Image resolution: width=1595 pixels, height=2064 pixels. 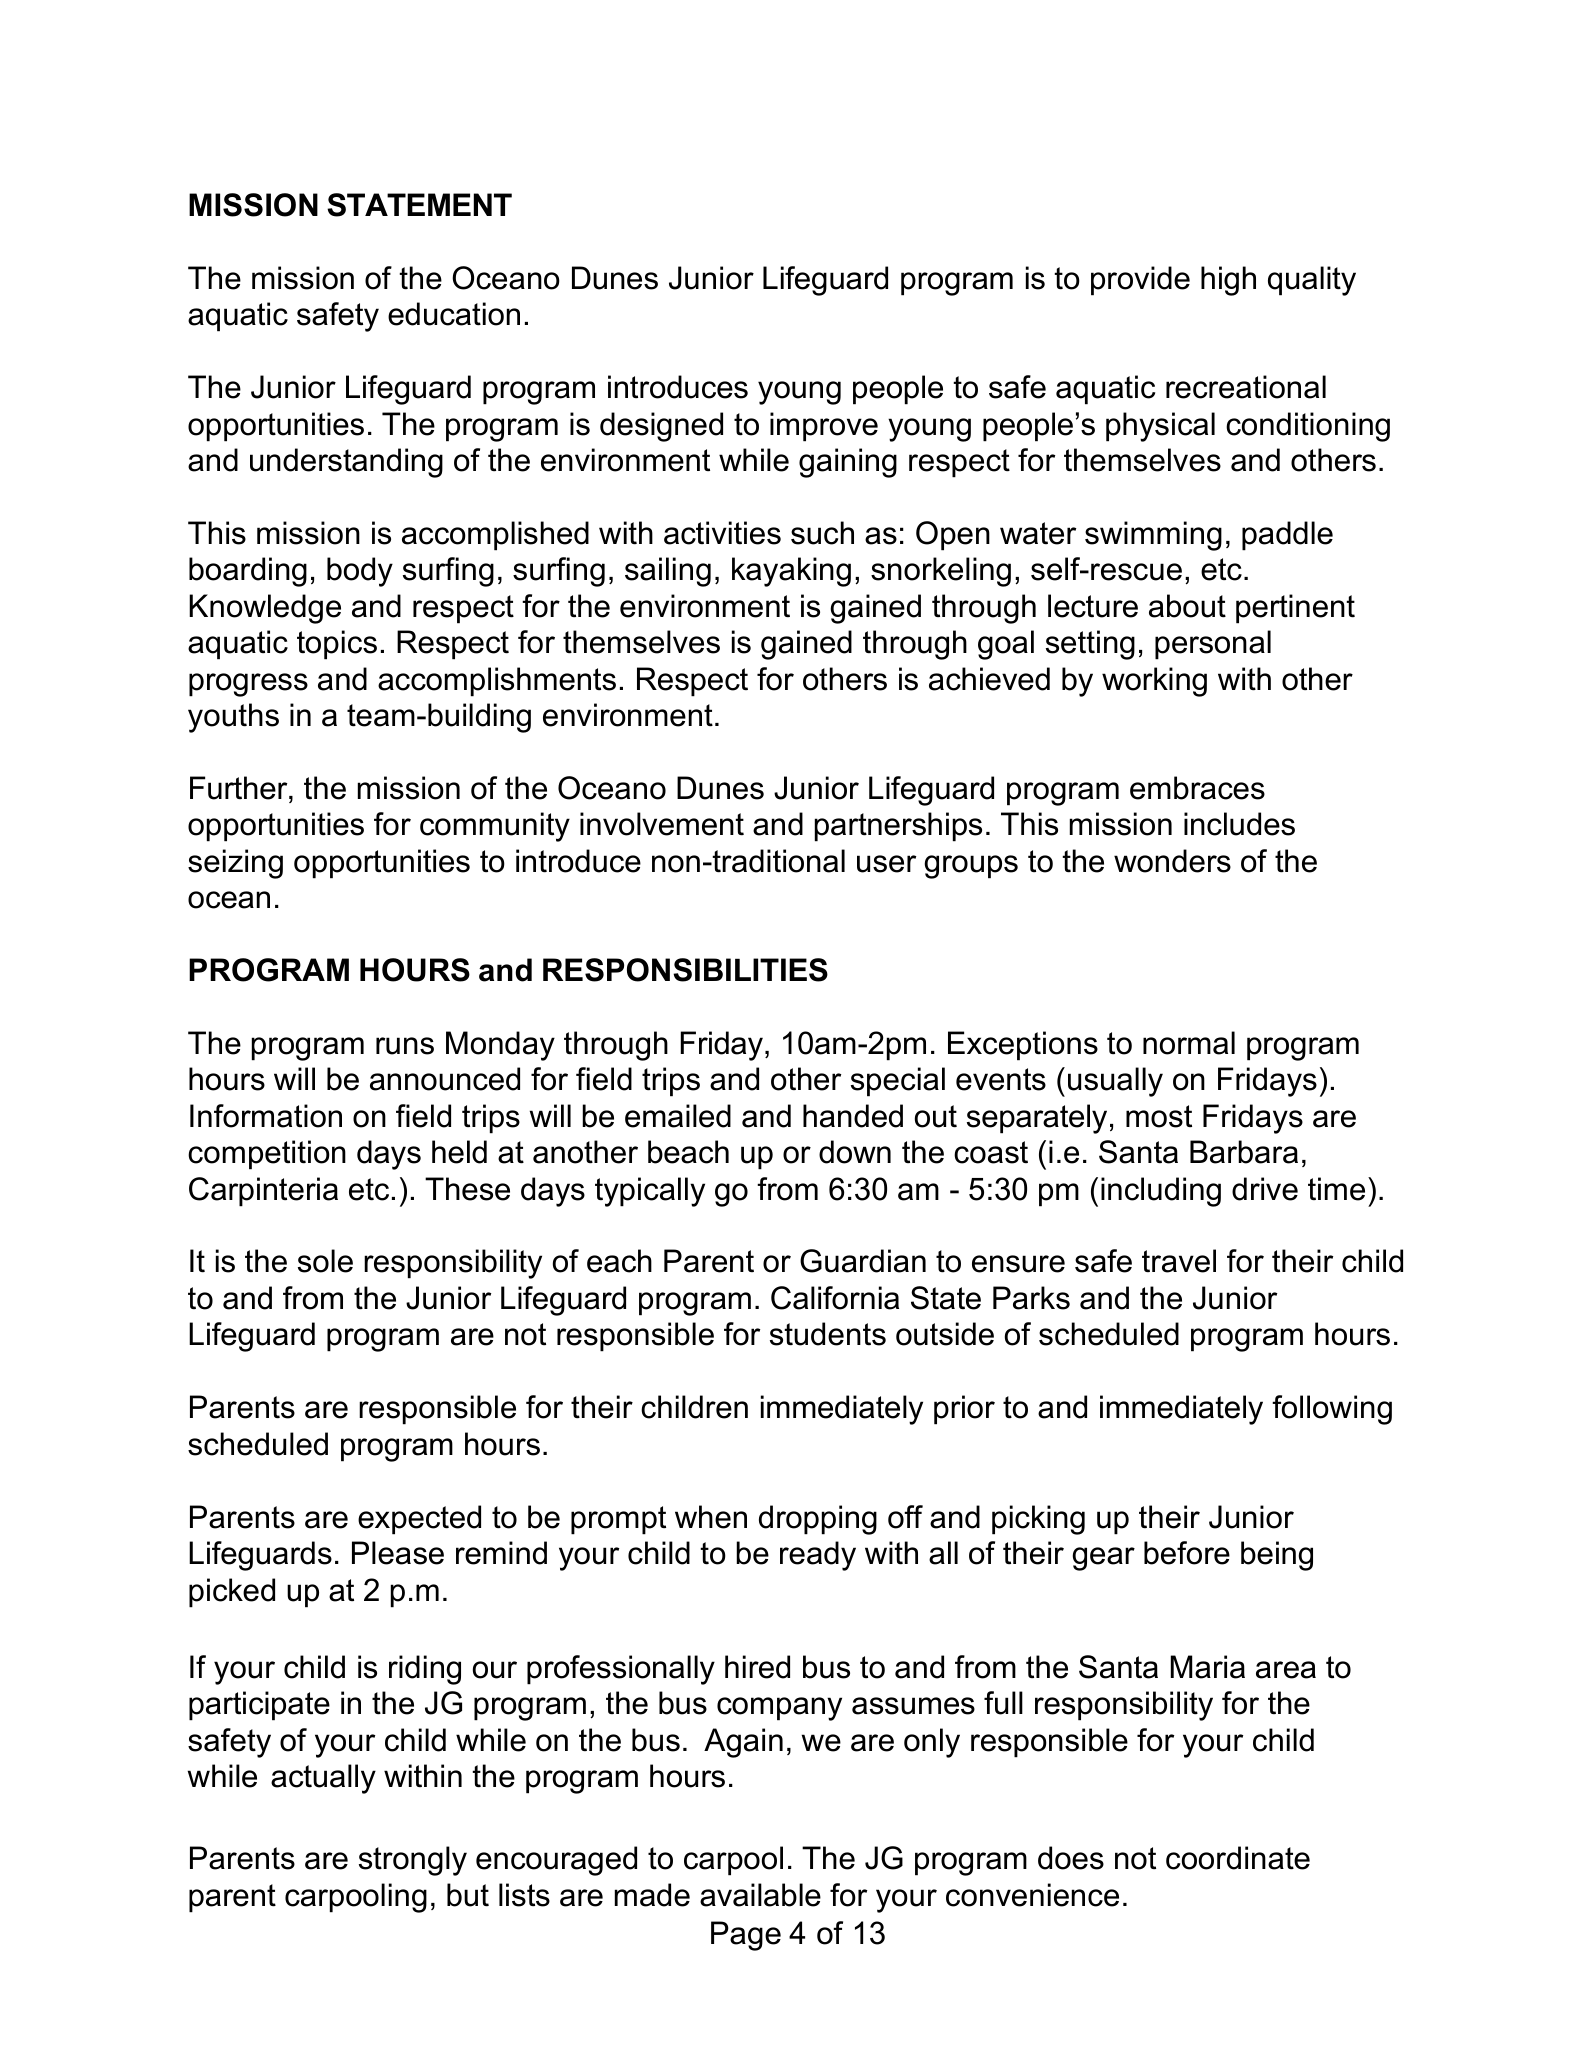 I want to click on improve, so click(x=824, y=427).
